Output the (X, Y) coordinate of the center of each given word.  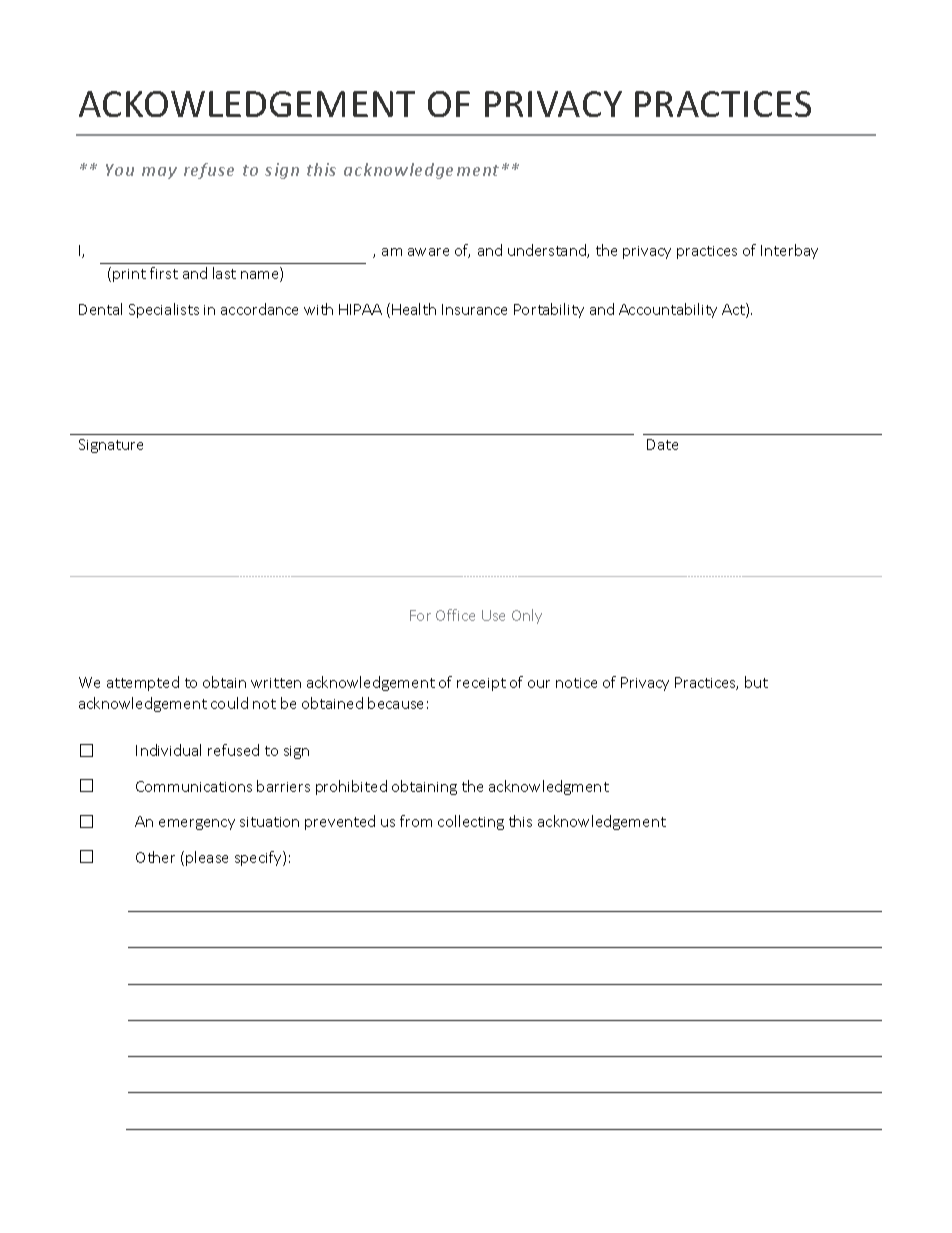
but (756, 682)
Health (414, 309)
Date (662, 444)
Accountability (668, 310)
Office (455, 615)
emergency (197, 824)
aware (428, 252)
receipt (481, 684)
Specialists (164, 310)
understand (548, 251)
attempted (143, 683)
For (420, 615)
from (416, 821)
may (159, 173)
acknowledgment (549, 787)
